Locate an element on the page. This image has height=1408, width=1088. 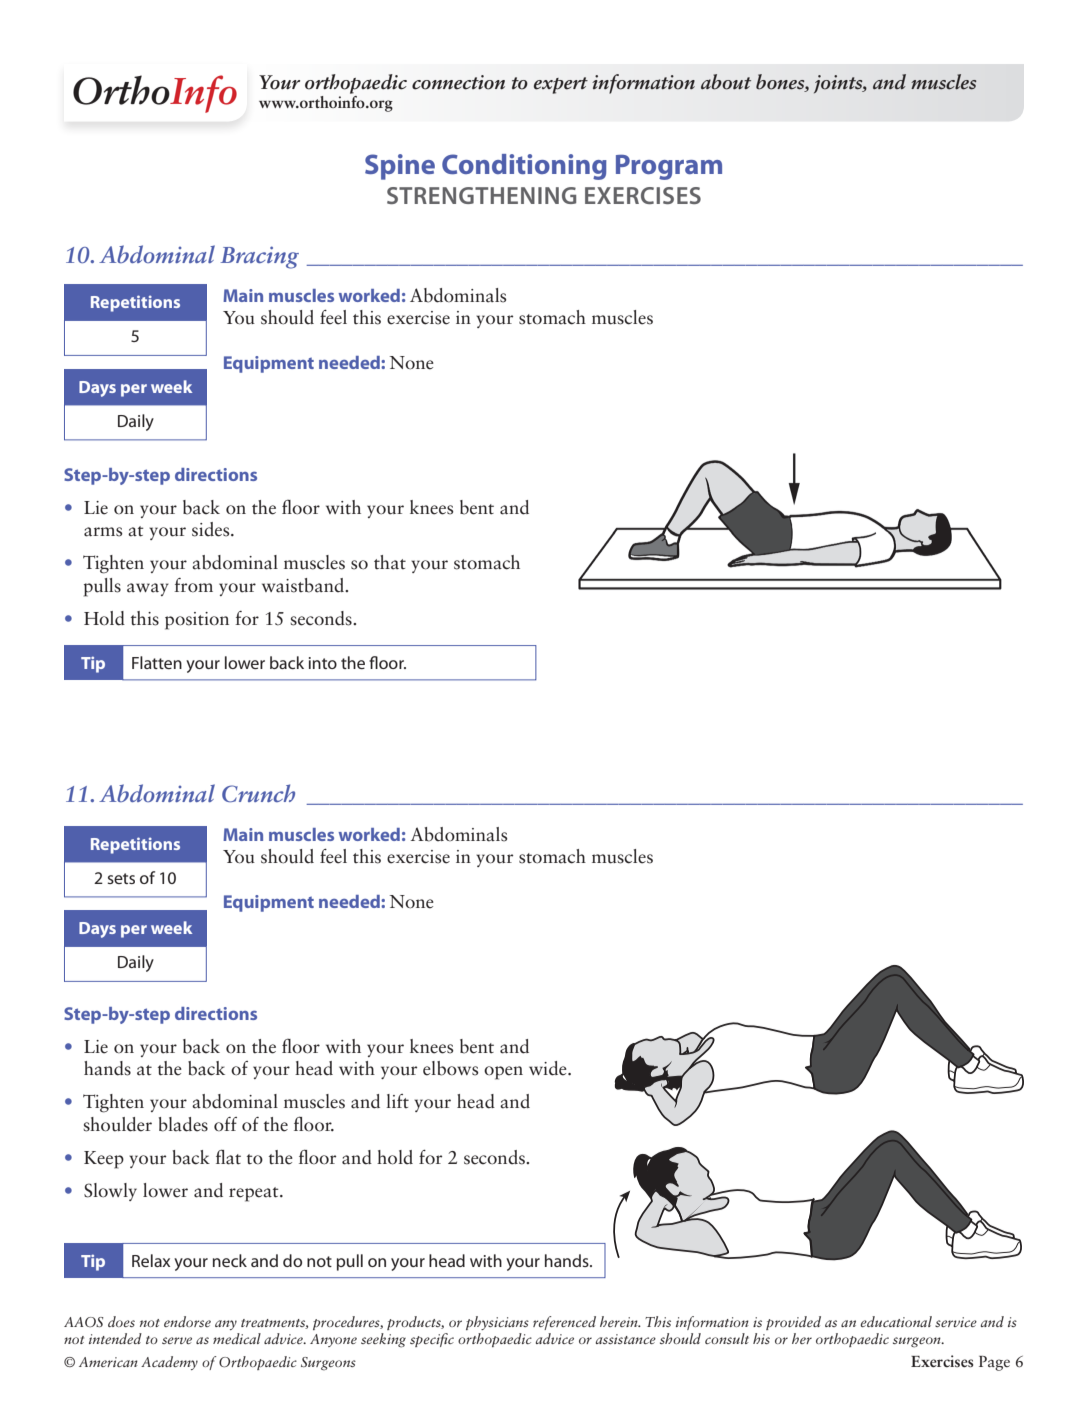
sides is located at coordinates (212, 529).
